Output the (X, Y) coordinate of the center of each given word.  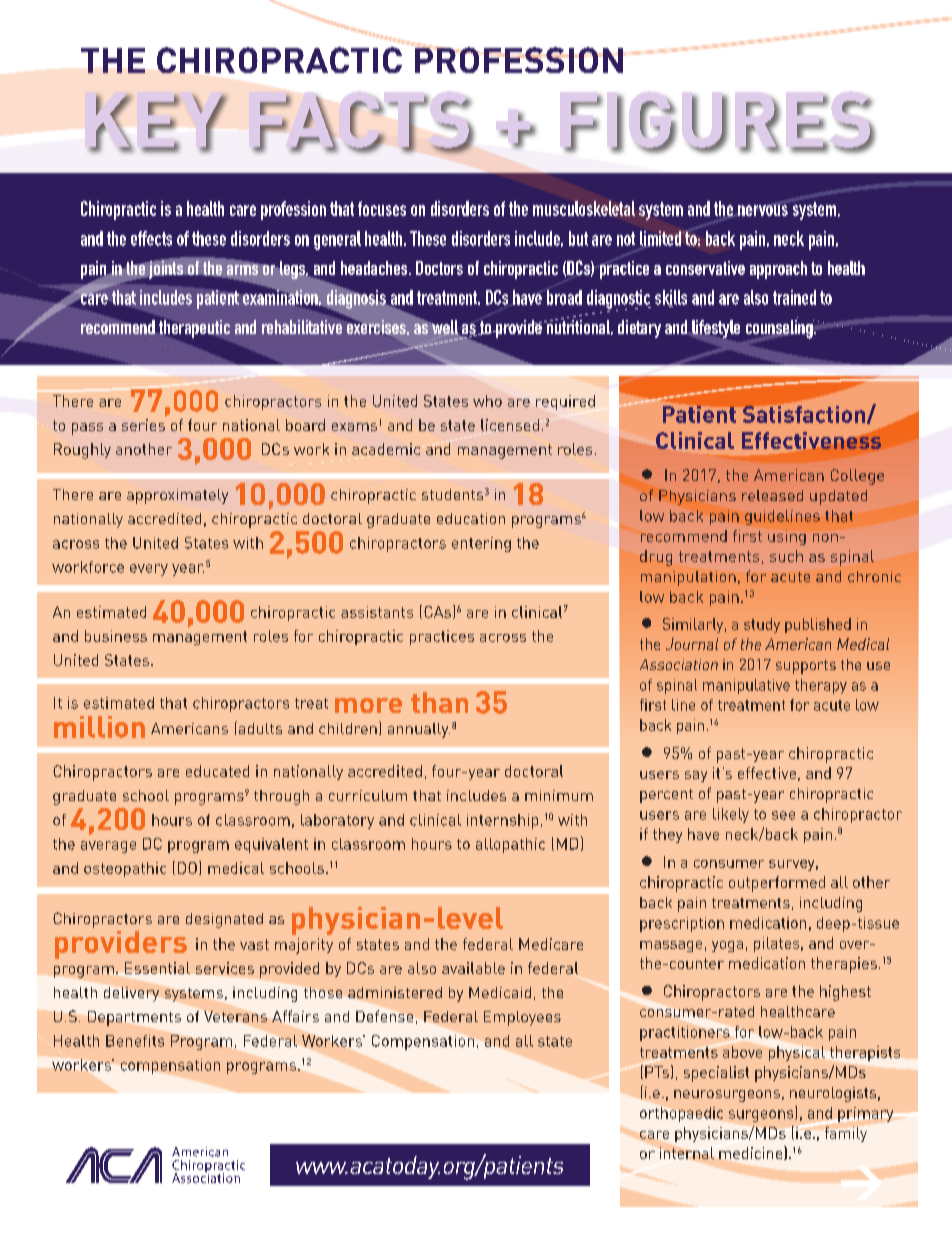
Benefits (135, 1041)
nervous (763, 210)
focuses (382, 208)
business (116, 636)
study (762, 625)
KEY (157, 122)
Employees (522, 1018)
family (846, 1134)
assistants (377, 612)
